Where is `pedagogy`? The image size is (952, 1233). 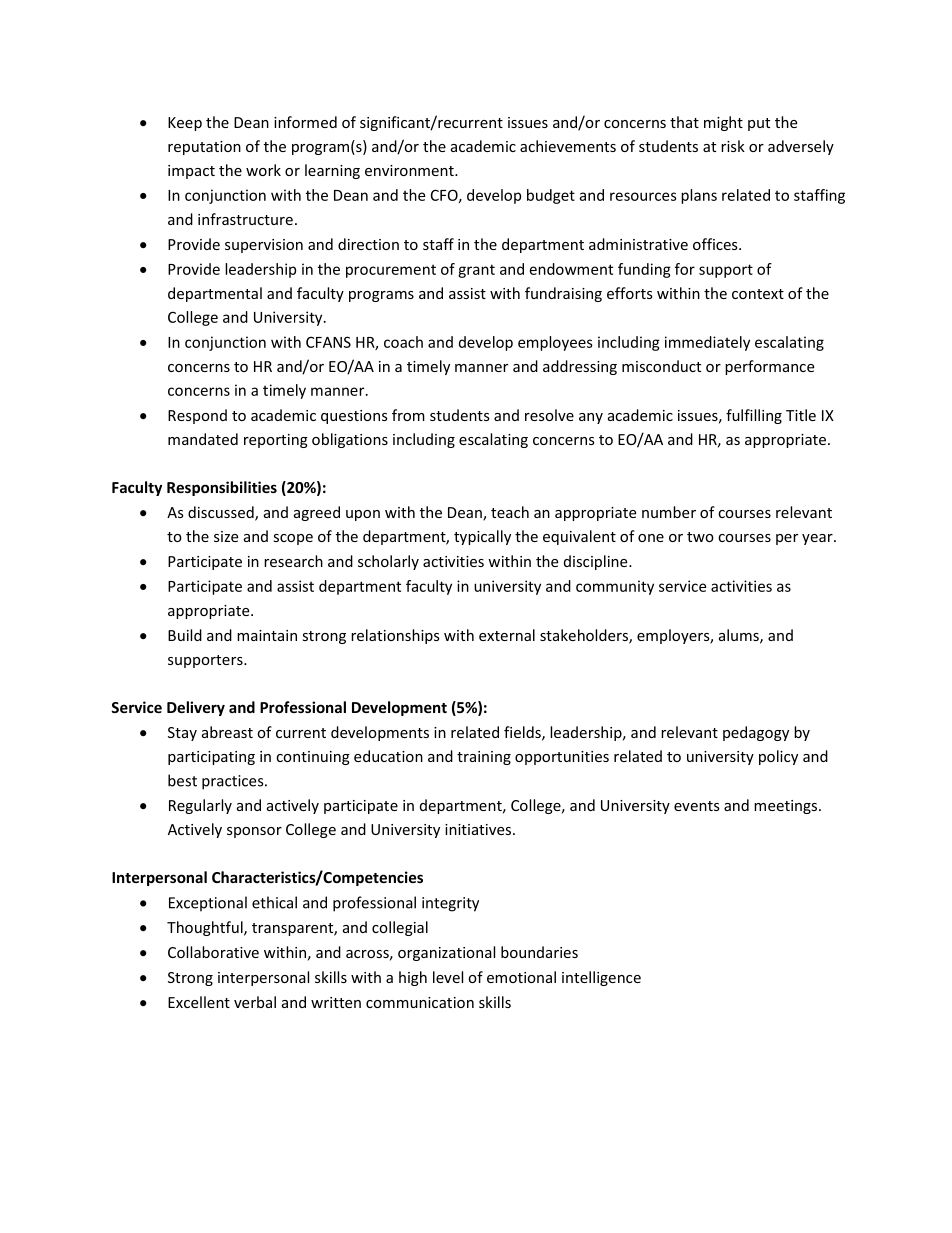 pedagogy is located at coordinates (756, 733).
